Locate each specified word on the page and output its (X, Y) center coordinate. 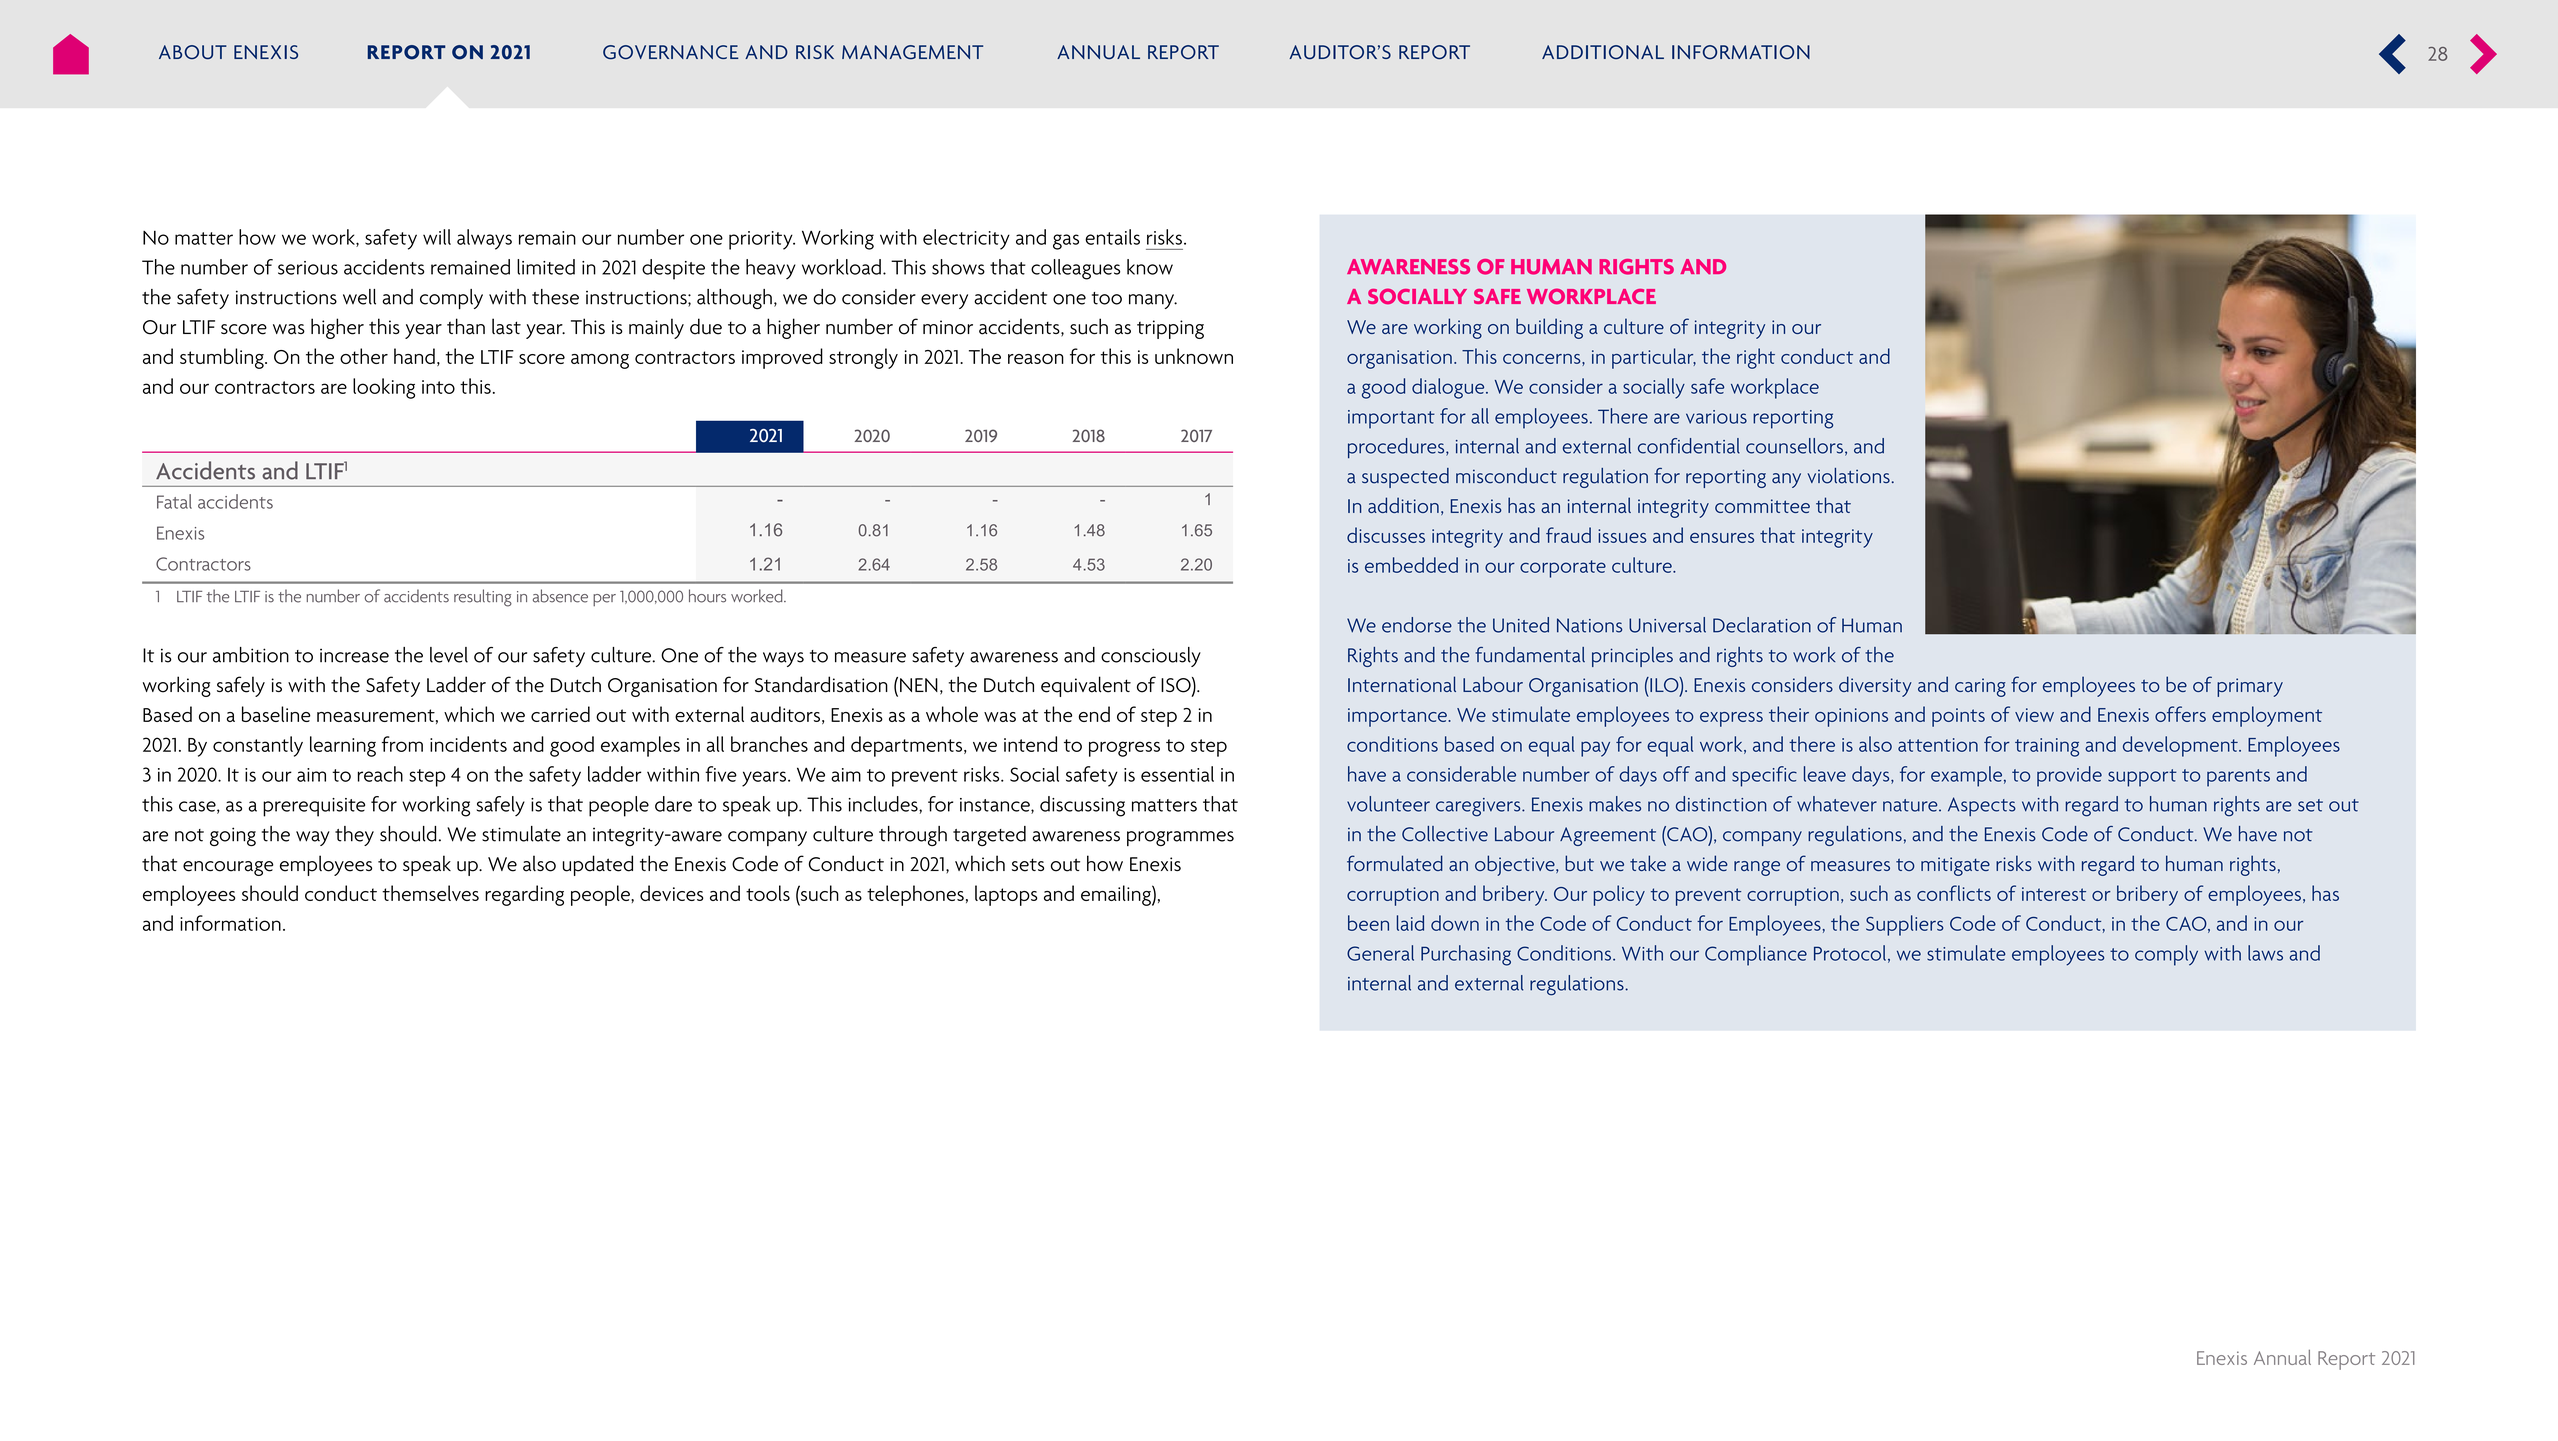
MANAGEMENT (912, 52)
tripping (1170, 329)
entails (1112, 237)
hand (414, 356)
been (1368, 923)
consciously (1151, 657)
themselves (430, 893)
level (449, 655)
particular (1654, 358)
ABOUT (193, 52)
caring (1980, 687)
